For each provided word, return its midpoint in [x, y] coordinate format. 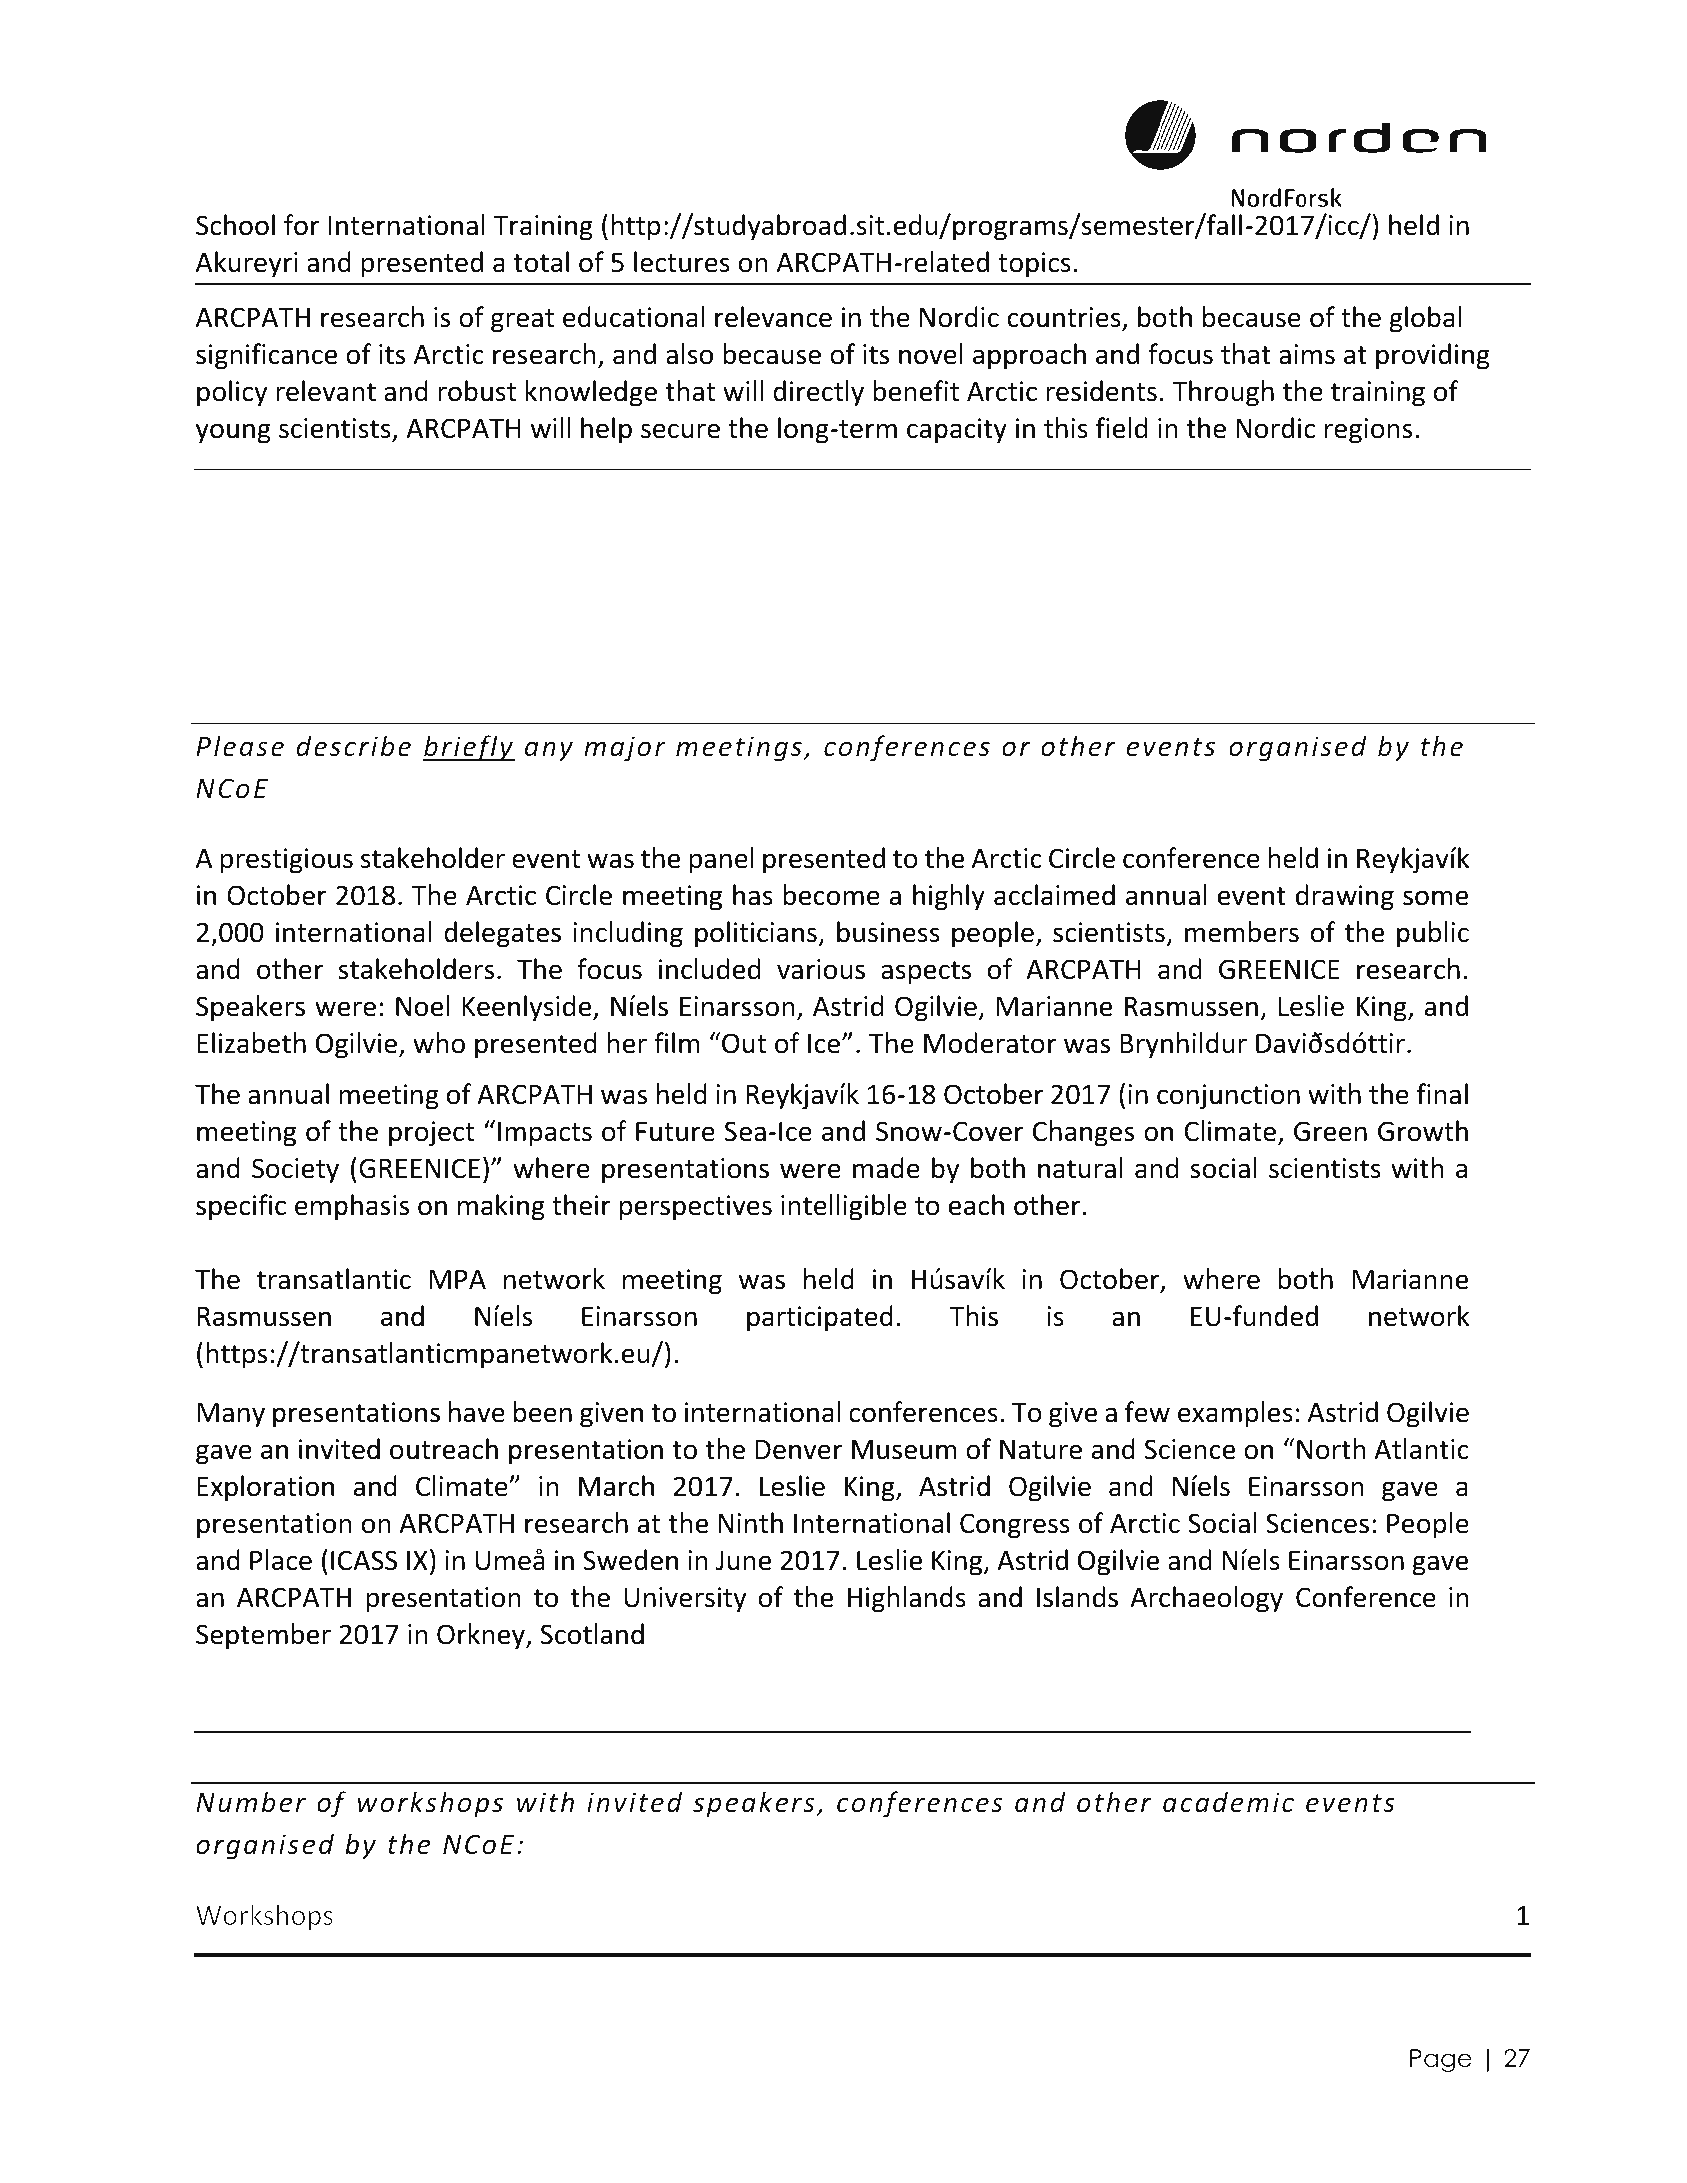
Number [251, 1801]
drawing [1345, 897]
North [1331, 1449]
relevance [773, 317]
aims [1307, 354]
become [831, 895]
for [301, 225]
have [477, 1412]
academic [1228, 1801]
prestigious [286, 861]
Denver [798, 1450]
